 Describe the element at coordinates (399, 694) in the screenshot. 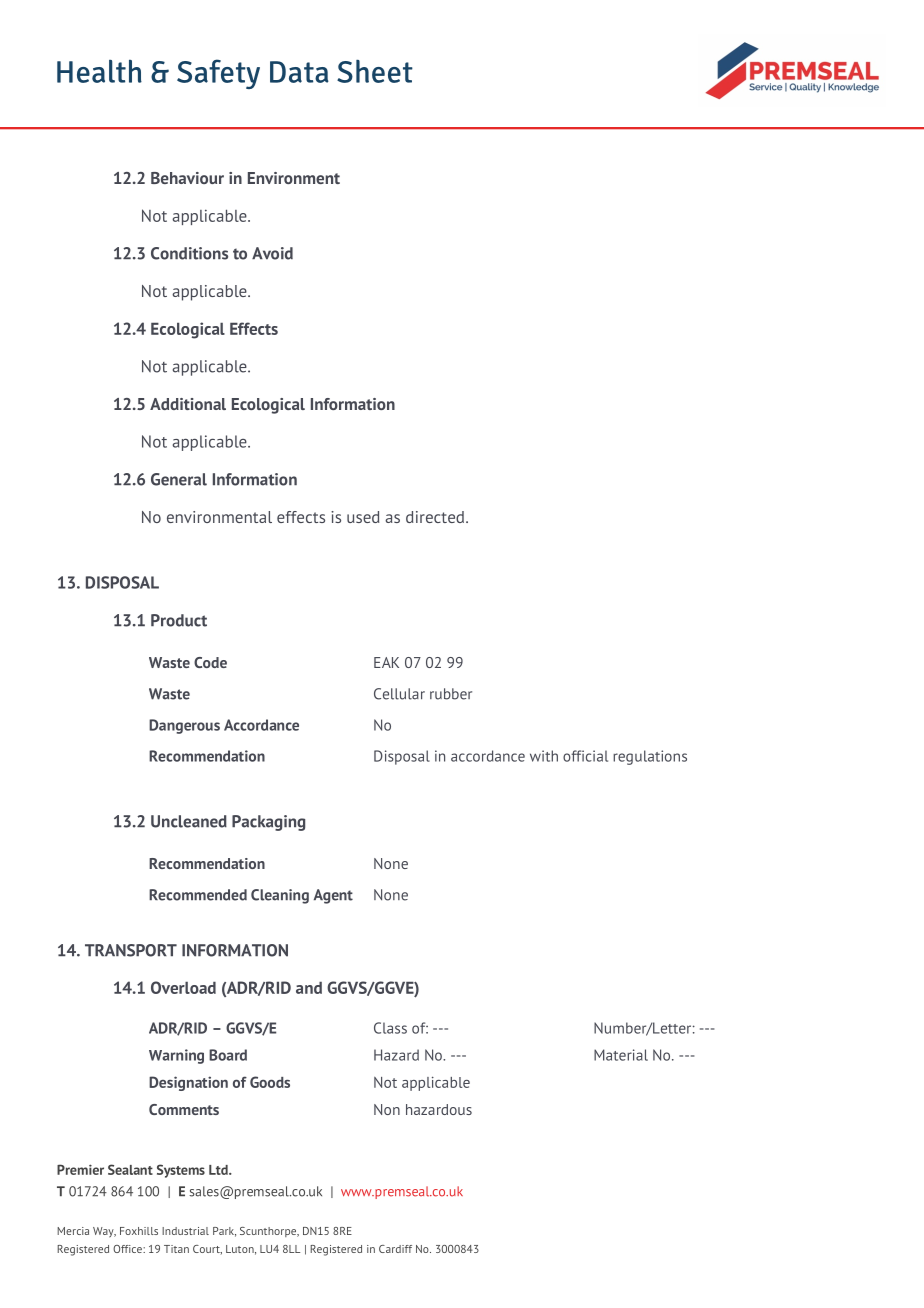

I see `Cellular` at that location.
